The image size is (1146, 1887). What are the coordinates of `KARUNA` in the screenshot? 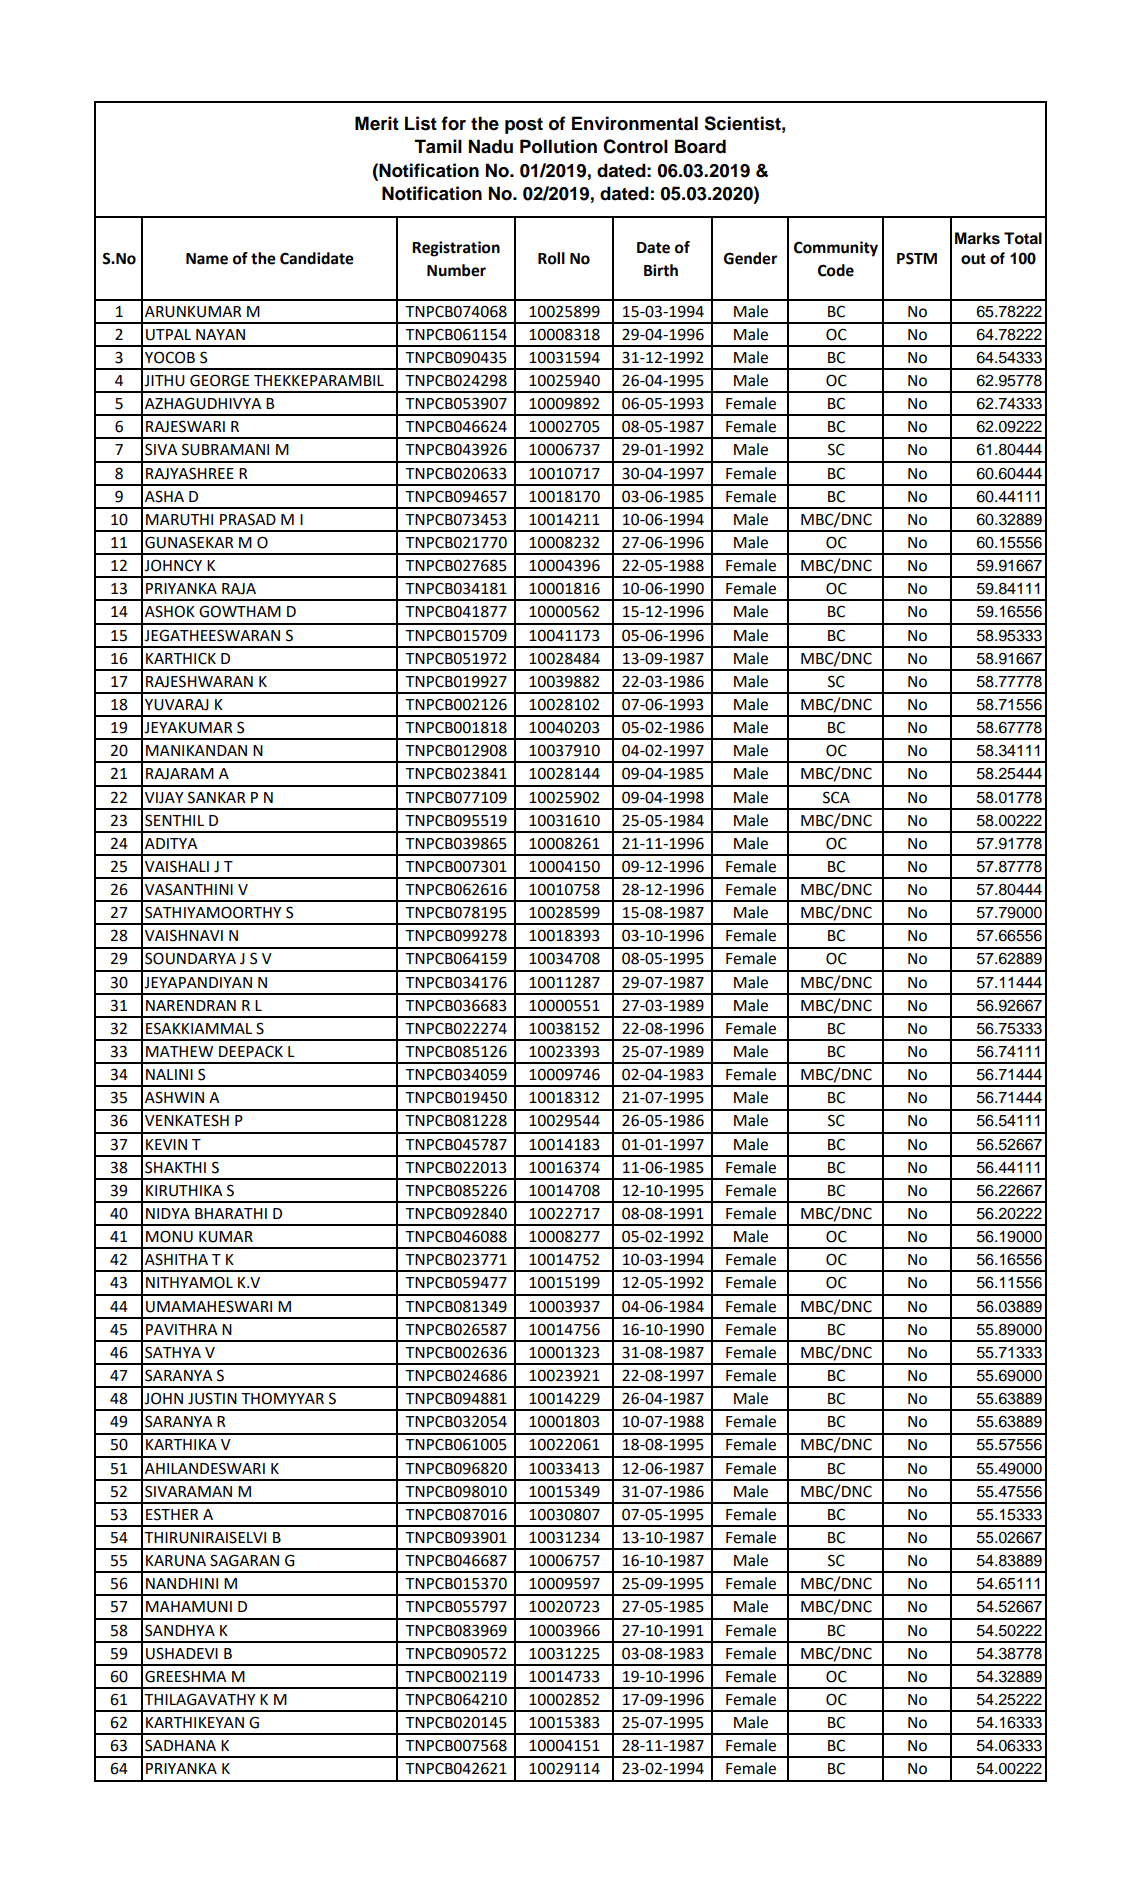 It's located at (176, 1561).
